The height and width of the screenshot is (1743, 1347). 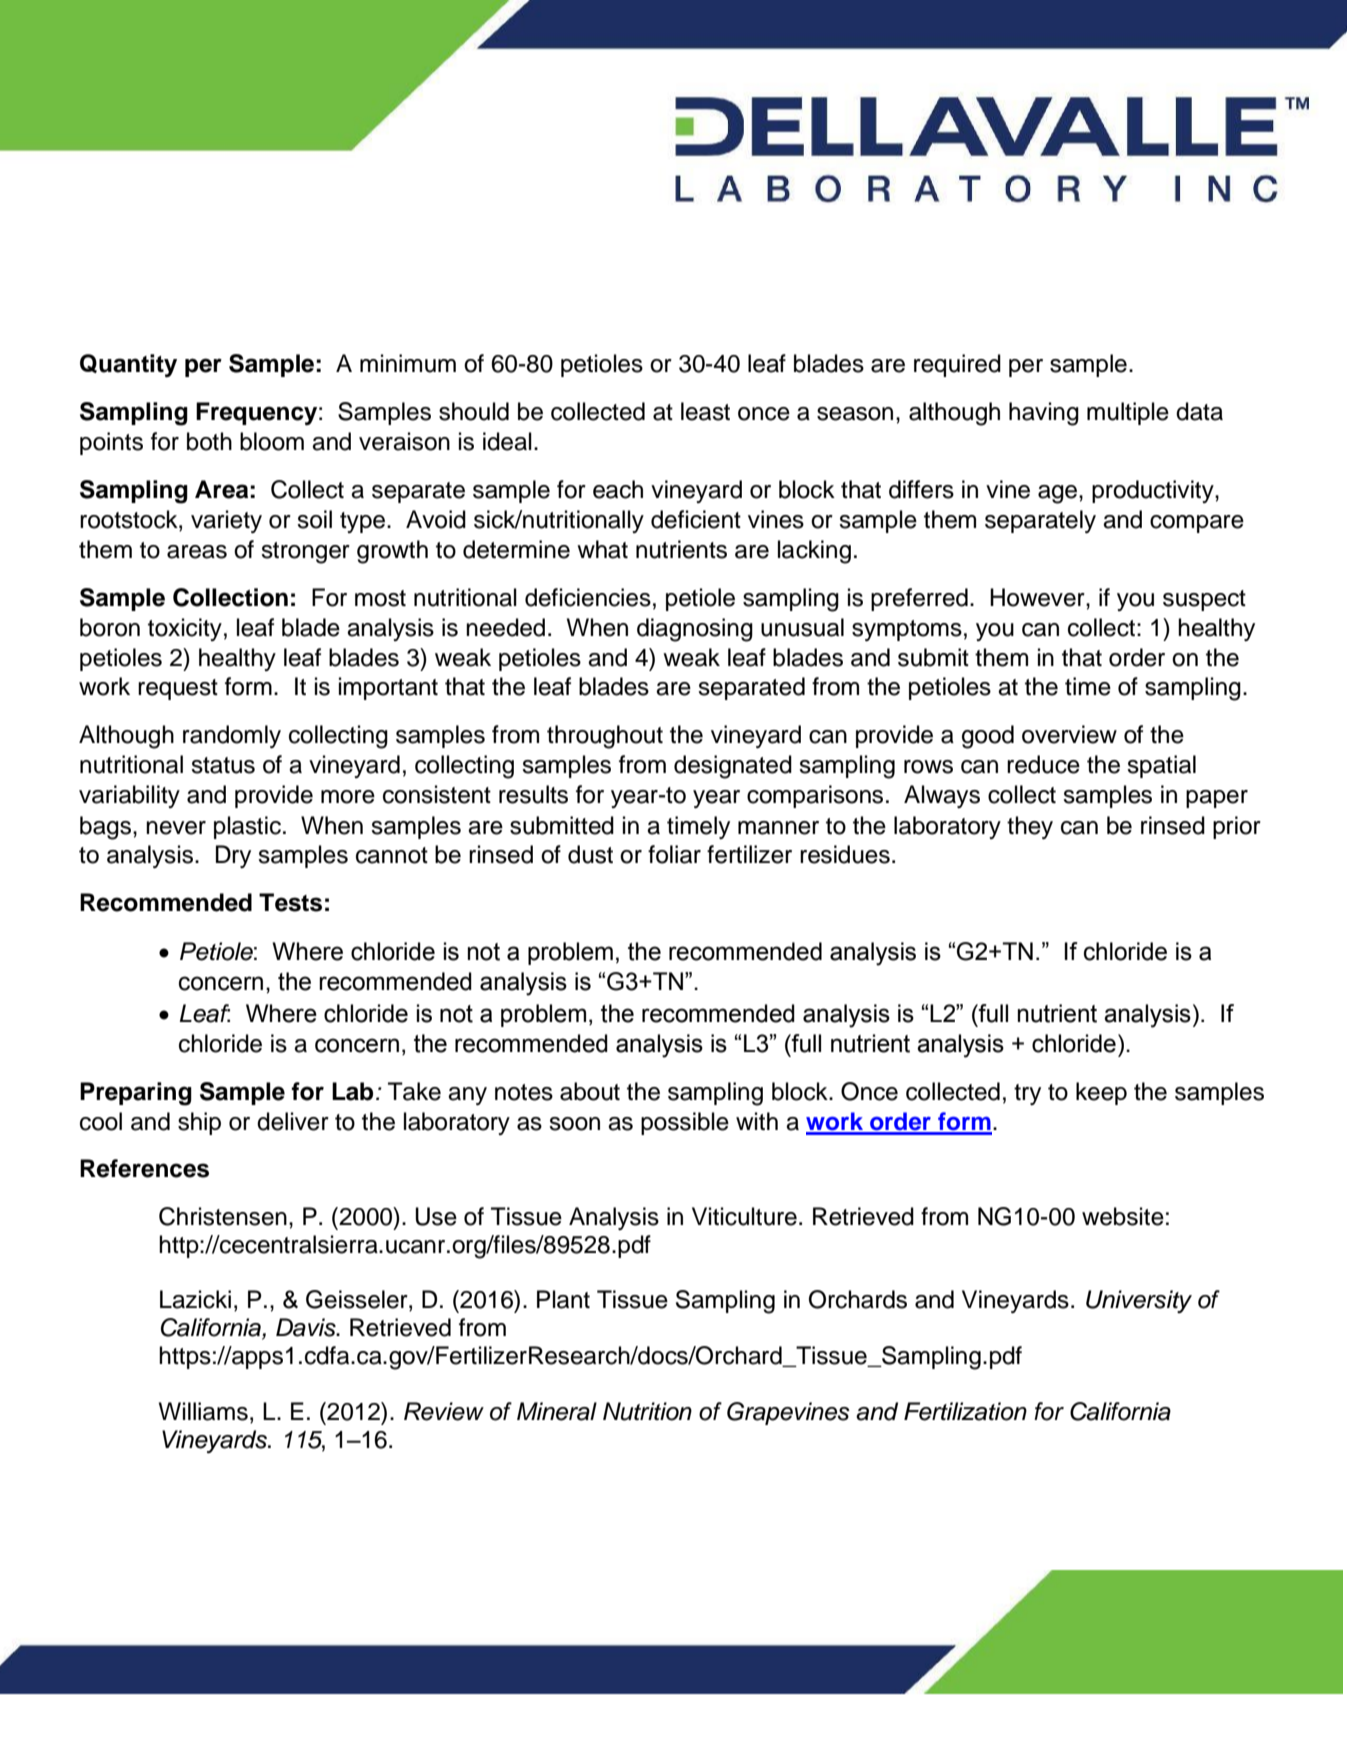 What do you see at coordinates (705, 411) in the screenshot?
I see `least` at bounding box center [705, 411].
